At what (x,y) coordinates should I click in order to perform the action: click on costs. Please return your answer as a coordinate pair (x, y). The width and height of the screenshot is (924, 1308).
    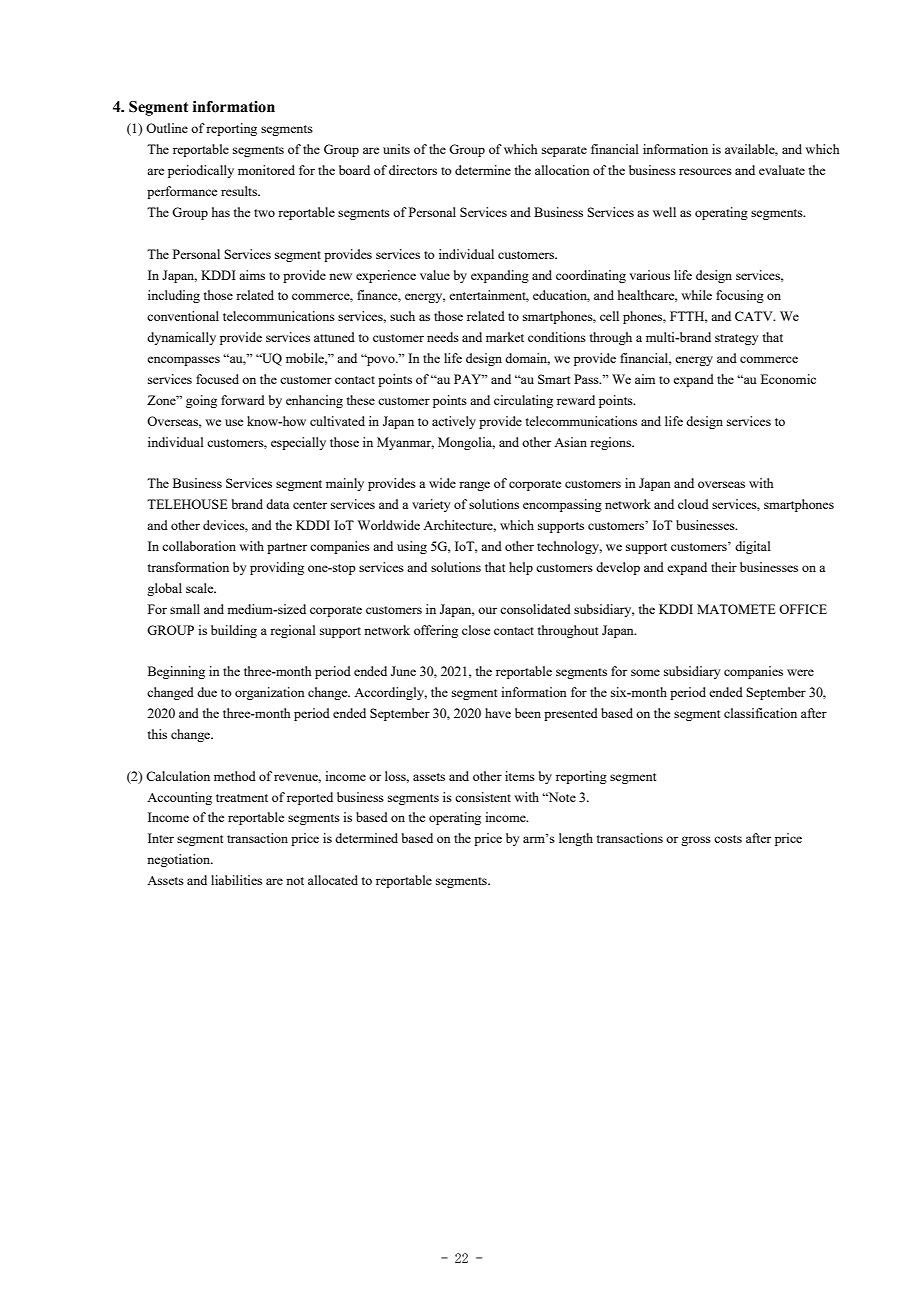
    Looking at the image, I should click on (728, 839).
